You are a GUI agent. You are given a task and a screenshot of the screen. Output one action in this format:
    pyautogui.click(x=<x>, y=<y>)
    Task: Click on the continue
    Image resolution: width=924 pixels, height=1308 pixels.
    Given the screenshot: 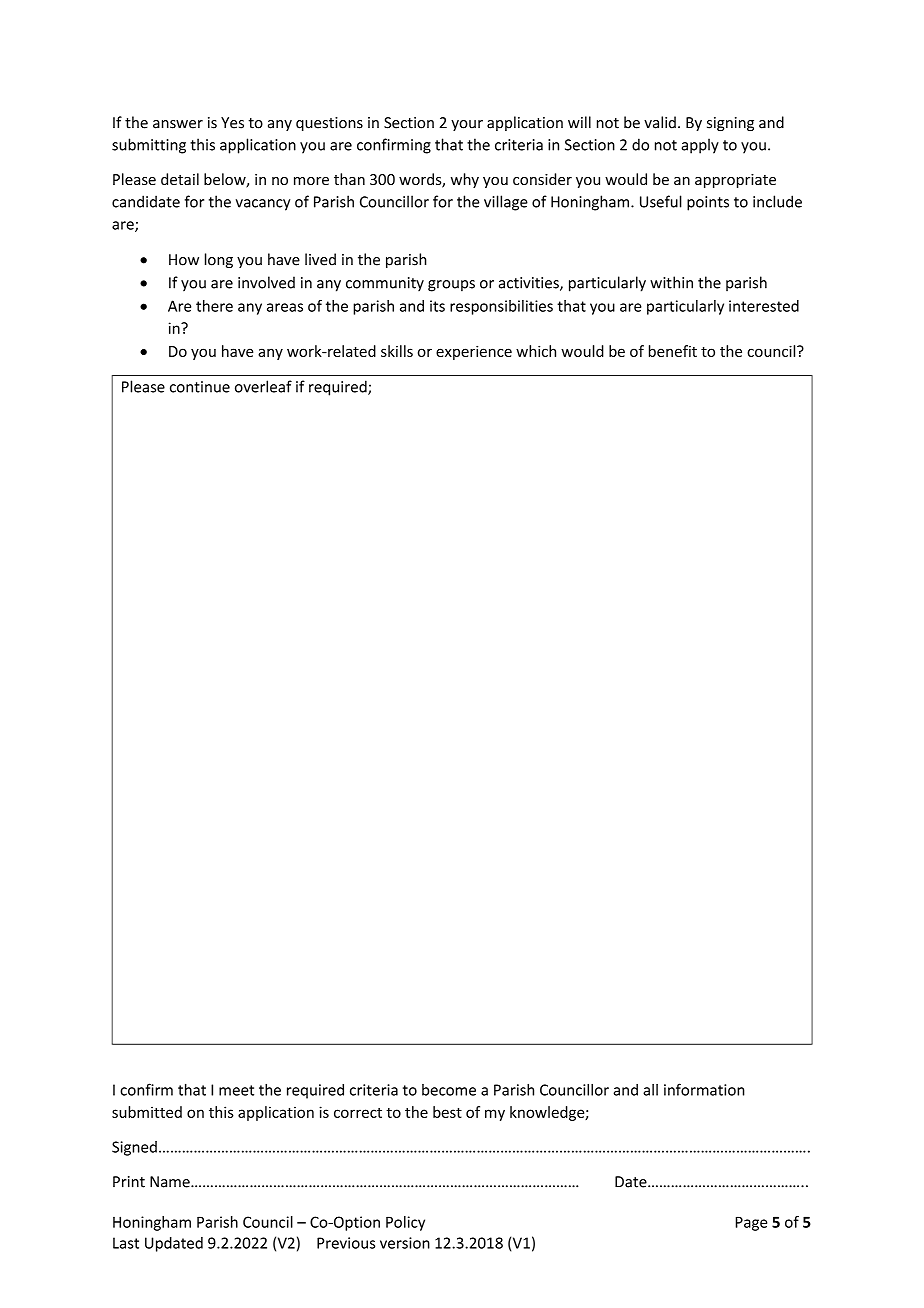 What is the action you would take?
    pyautogui.click(x=200, y=387)
